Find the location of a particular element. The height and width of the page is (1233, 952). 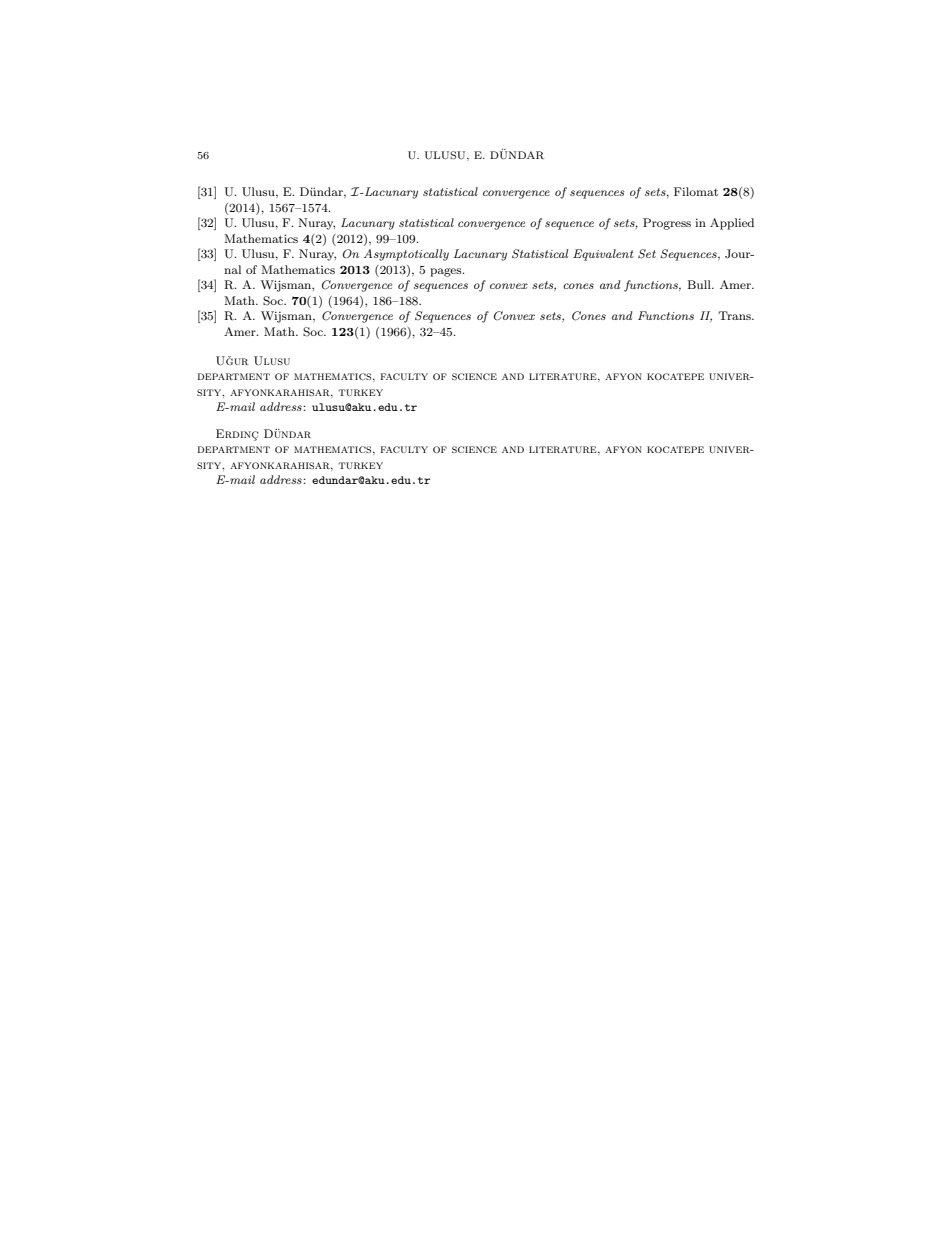

Asymptotically is located at coordinates (406, 255).
